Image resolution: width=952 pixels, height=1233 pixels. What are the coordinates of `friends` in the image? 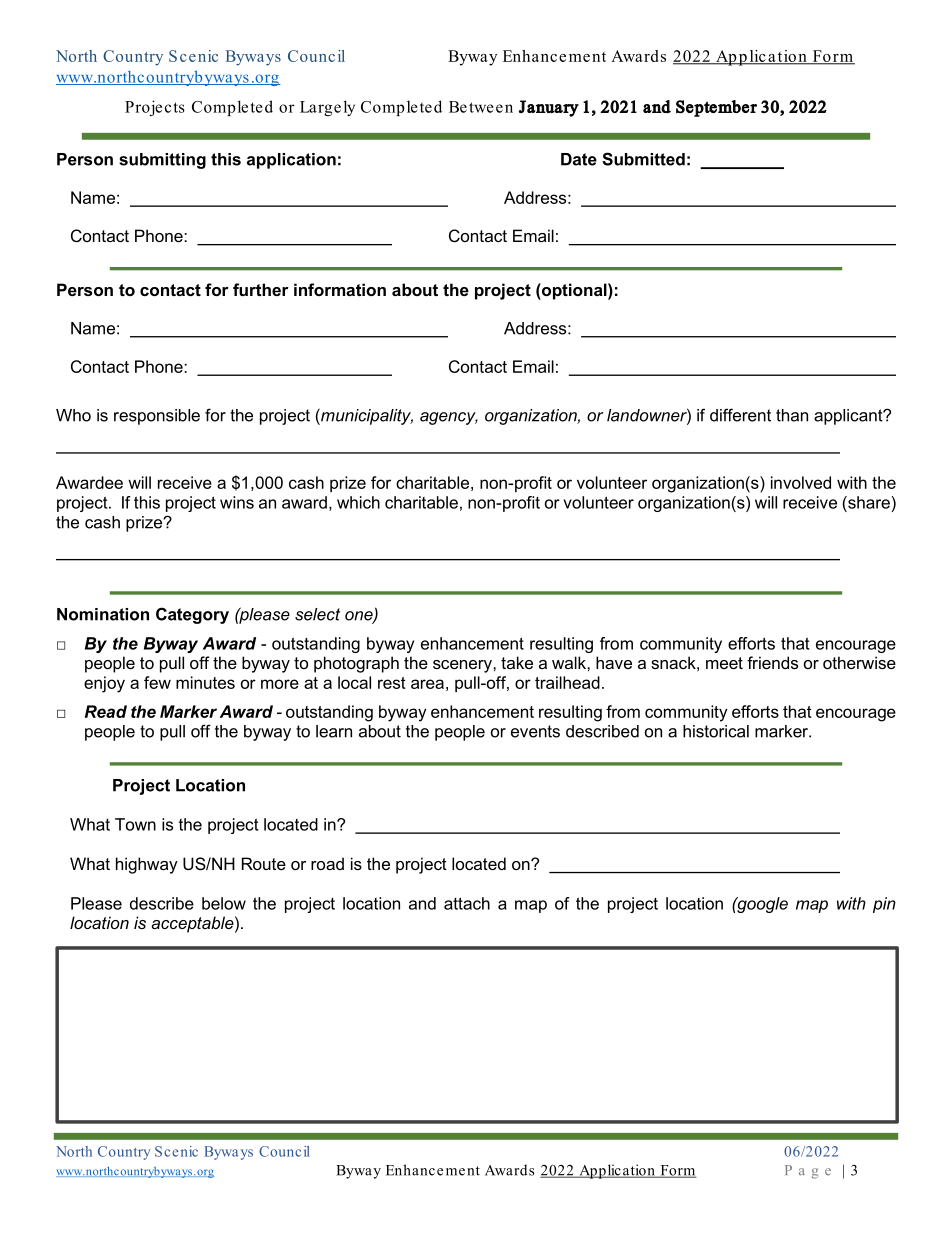 It's located at (772, 662).
